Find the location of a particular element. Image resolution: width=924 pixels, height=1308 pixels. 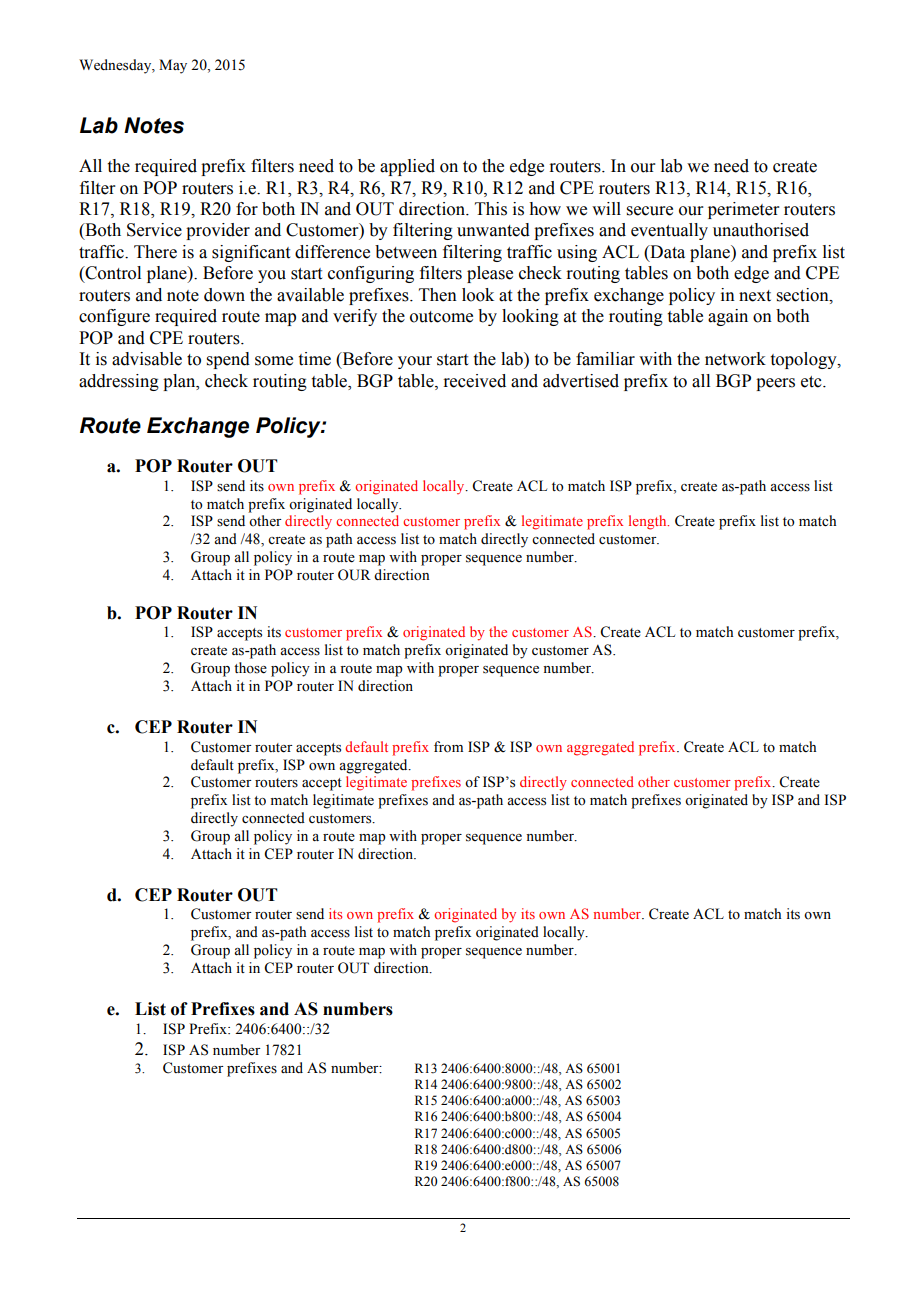

applied is located at coordinates (407, 167).
